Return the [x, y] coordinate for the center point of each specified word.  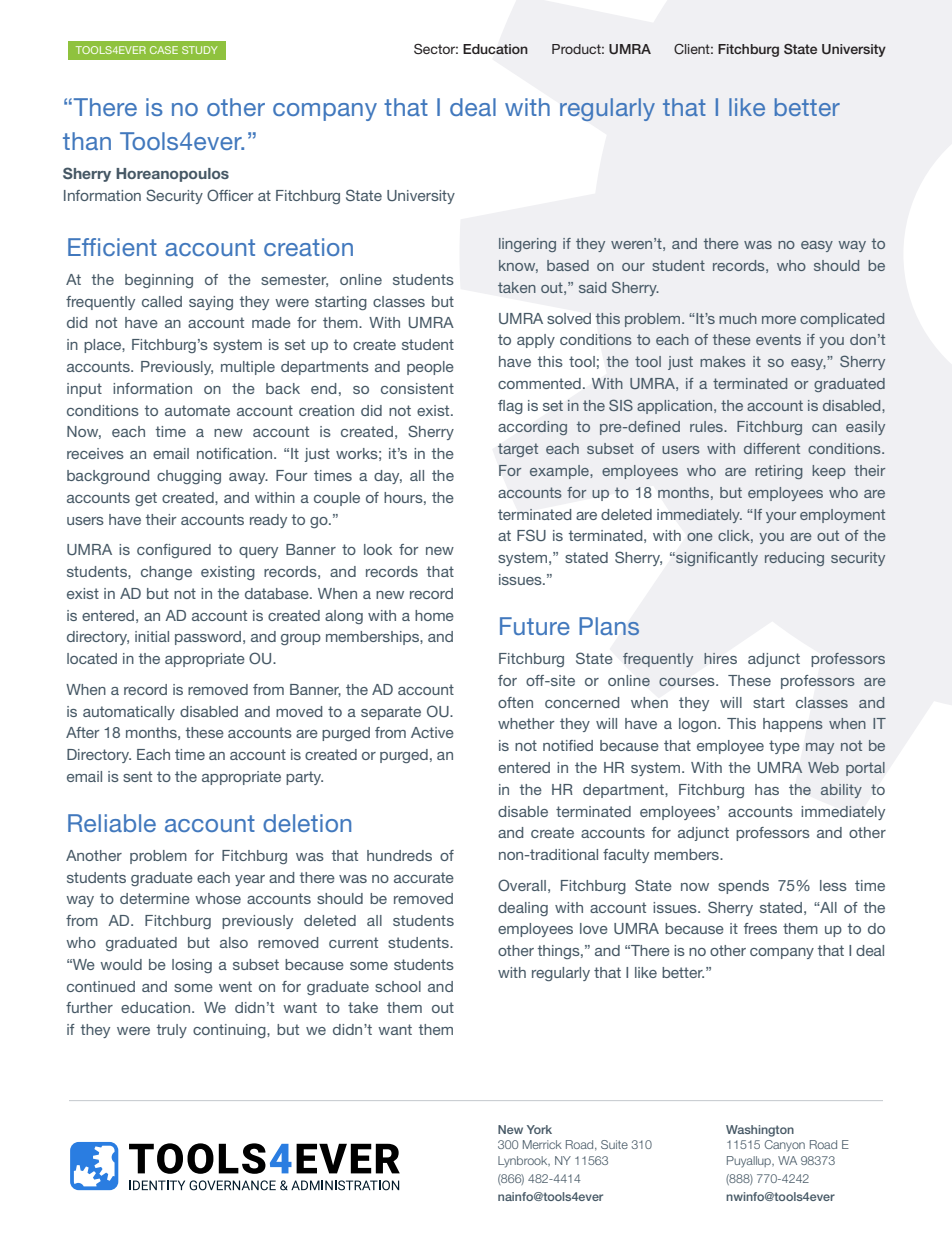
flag [510, 407]
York [539, 1129]
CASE [164, 50]
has [767, 789]
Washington [760, 1131]
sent [137, 776]
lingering [527, 245]
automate [197, 410]
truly [171, 1031]
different [772, 448]
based [568, 265]
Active [432, 732]
